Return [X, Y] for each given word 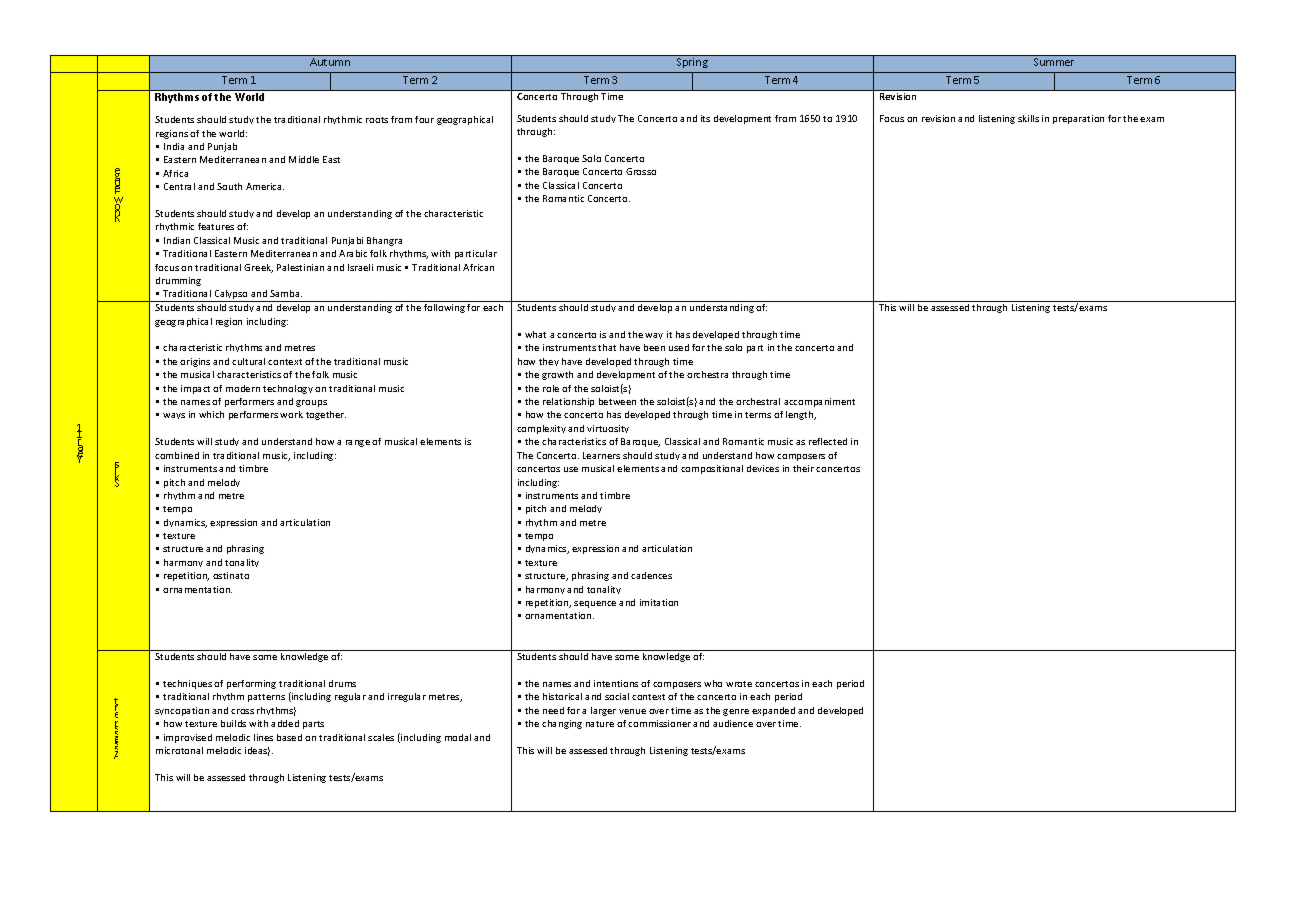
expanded [773, 711]
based [289, 737]
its [705, 118]
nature [600, 724]
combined [177, 455]
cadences [651, 575]
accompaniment [819, 402]
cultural [248, 361]
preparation [1078, 119]
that [607, 347]
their [803, 468]
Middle [304, 159]
